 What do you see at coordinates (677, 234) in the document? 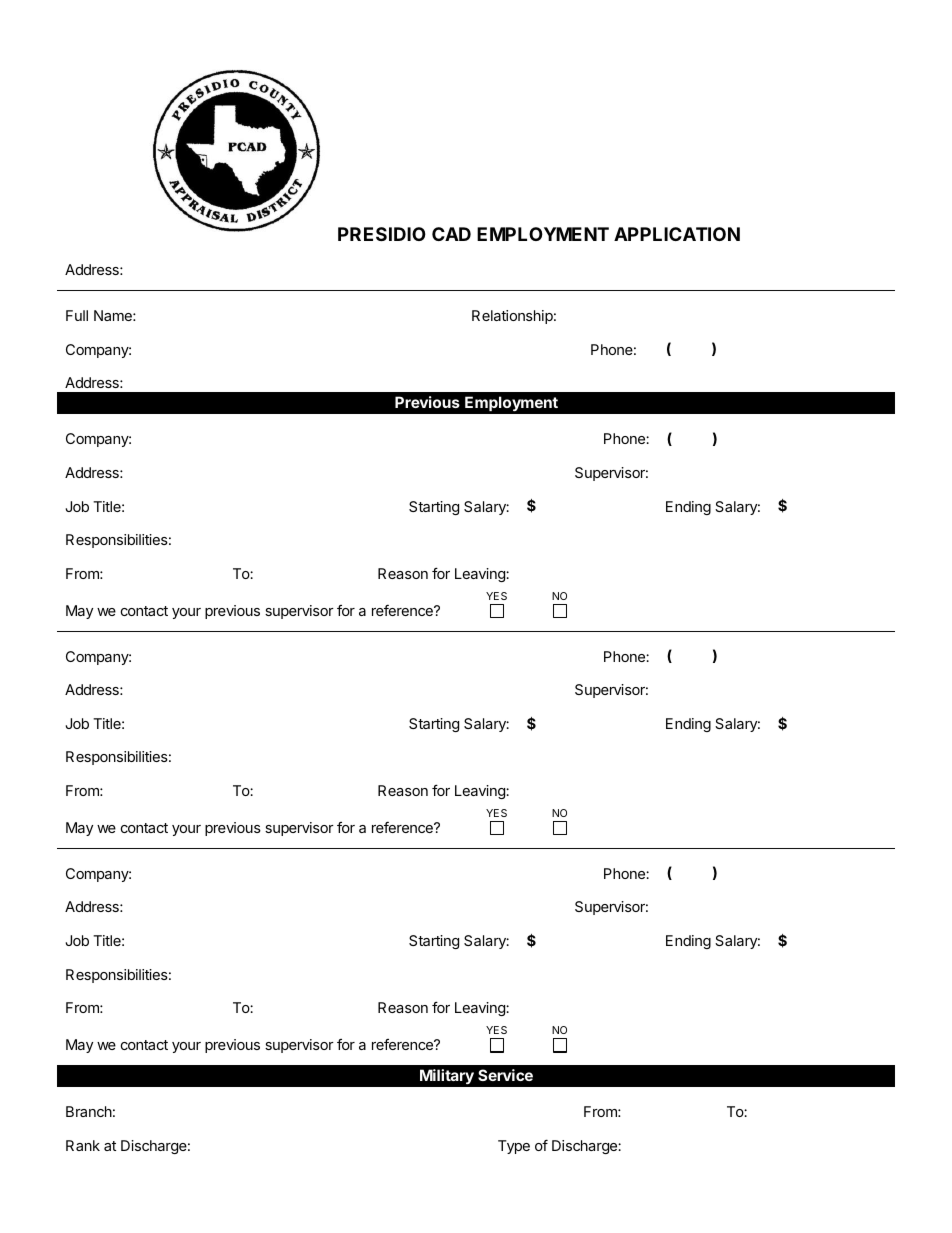
I see `APPLICATION` at bounding box center [677, 234].
